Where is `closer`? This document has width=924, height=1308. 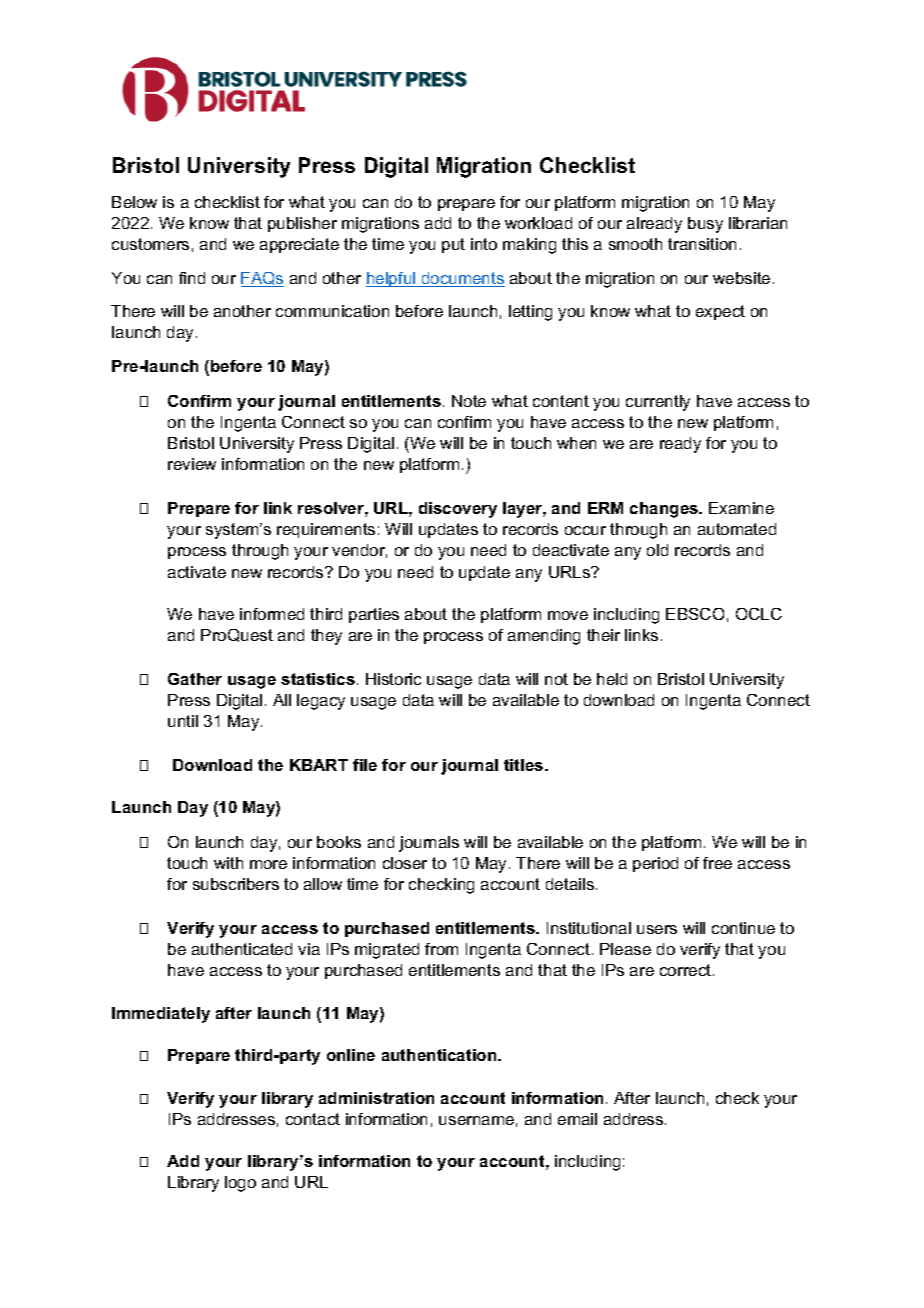
closer is located at coordinates (405, 863).
